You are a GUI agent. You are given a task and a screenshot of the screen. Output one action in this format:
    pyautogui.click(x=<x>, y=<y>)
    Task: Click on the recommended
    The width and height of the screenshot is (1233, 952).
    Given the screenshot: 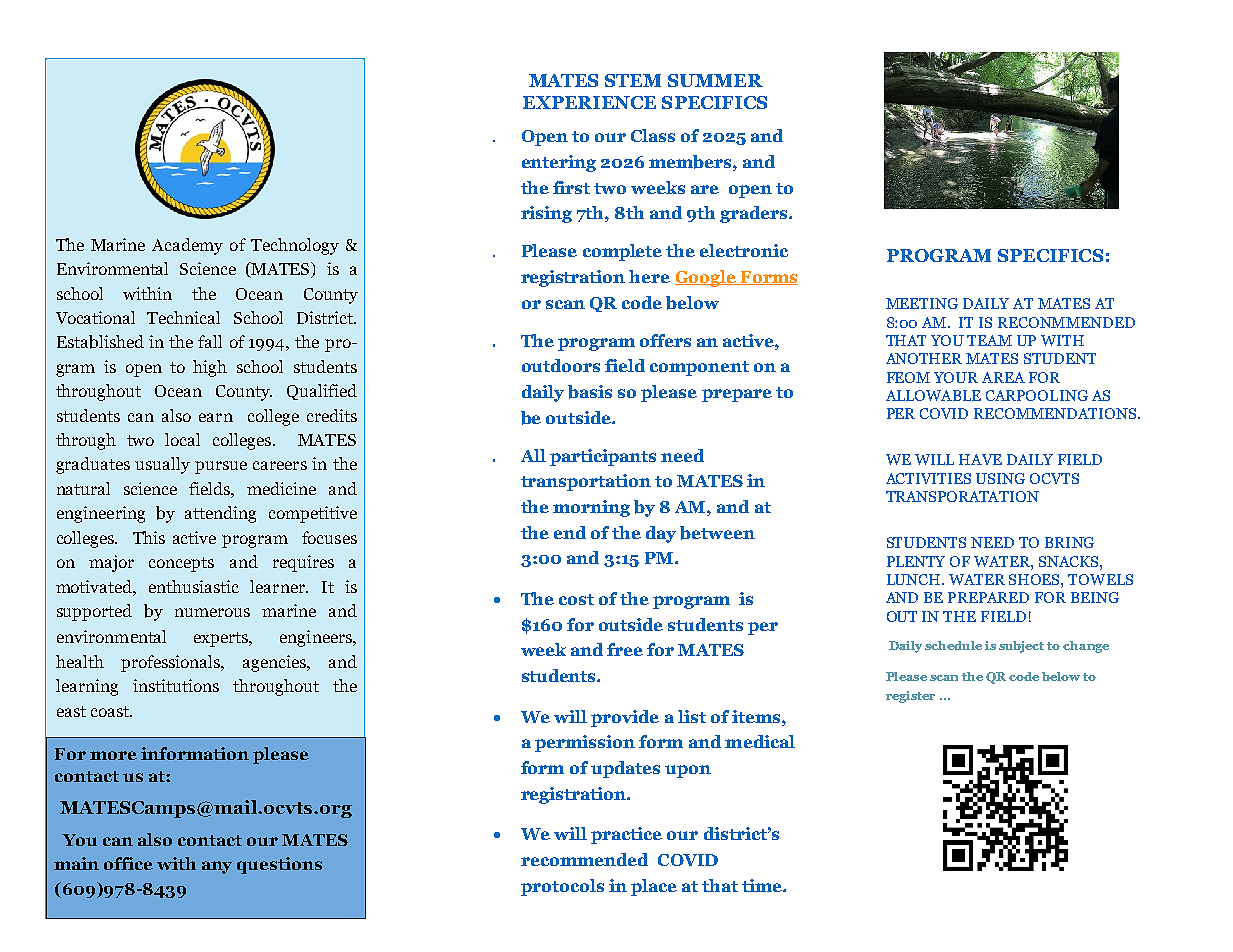 What is the action you would take?
    pyautogui.click(x=584, y=859)
